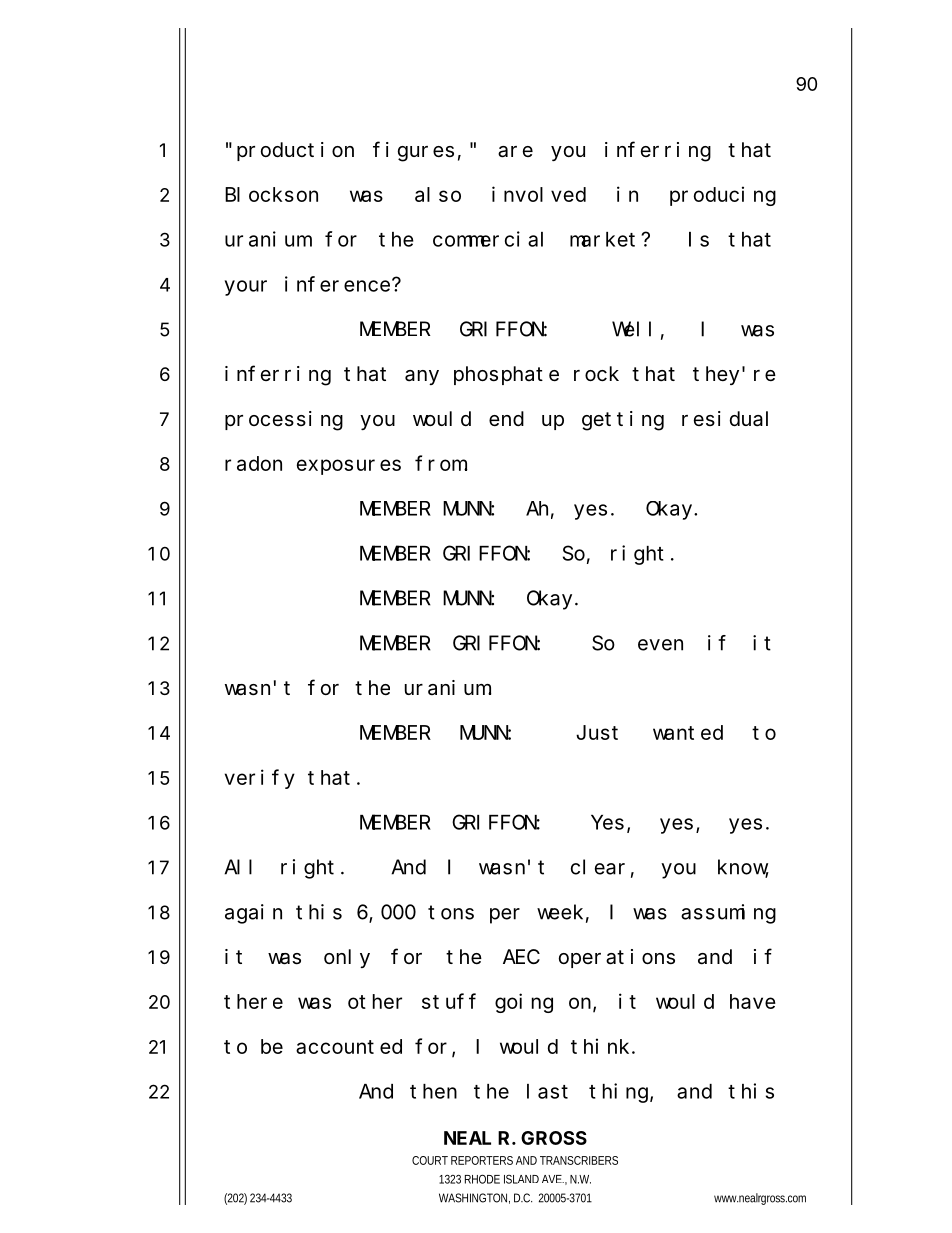 The image size is (952, 1233). What do you see at coordinates (723, 196) in the document?
I see `producing` at bounding box center [723, 196].
